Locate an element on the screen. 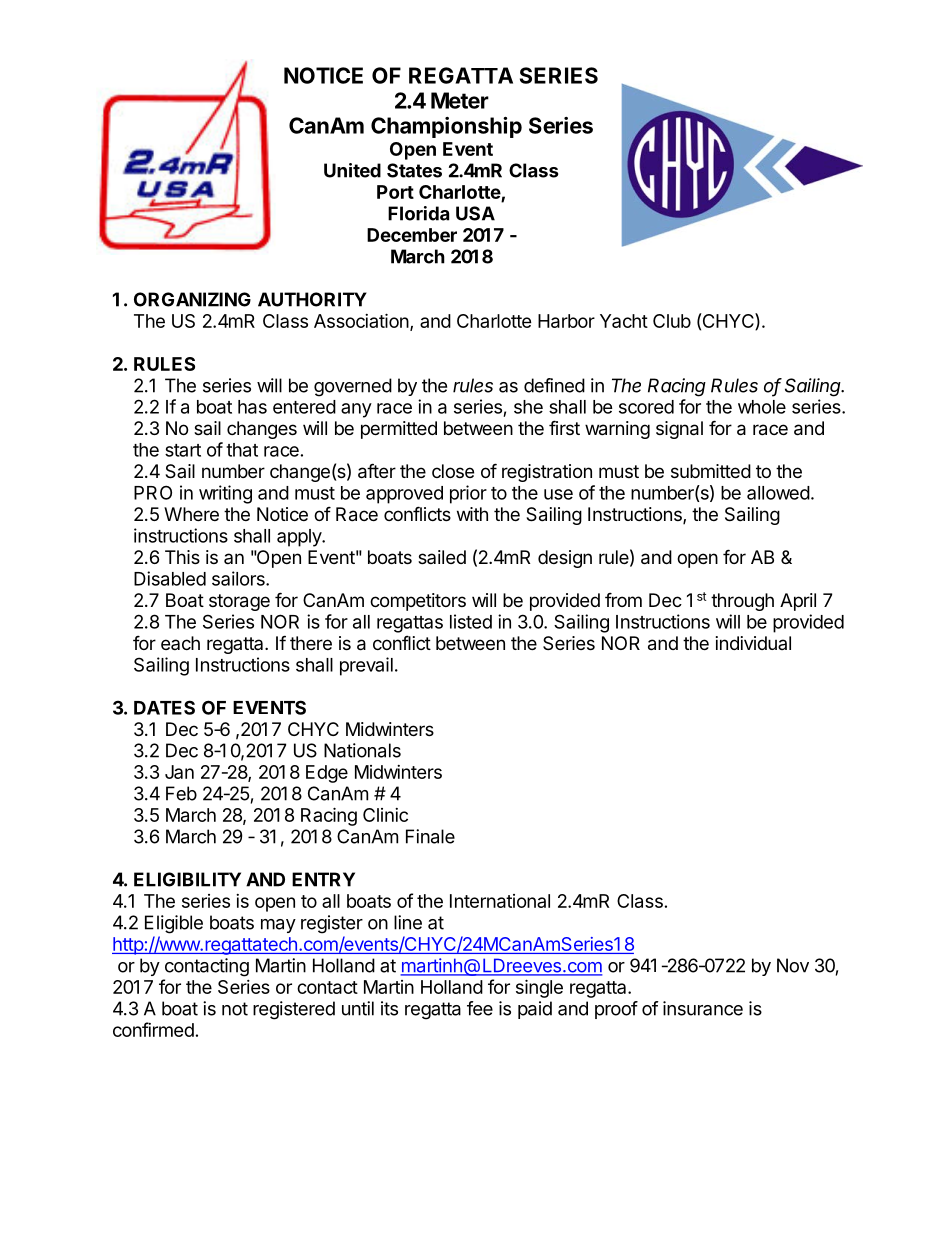 The image size is (952, 1233). confirmed is located at coordinates (153, 1029).
